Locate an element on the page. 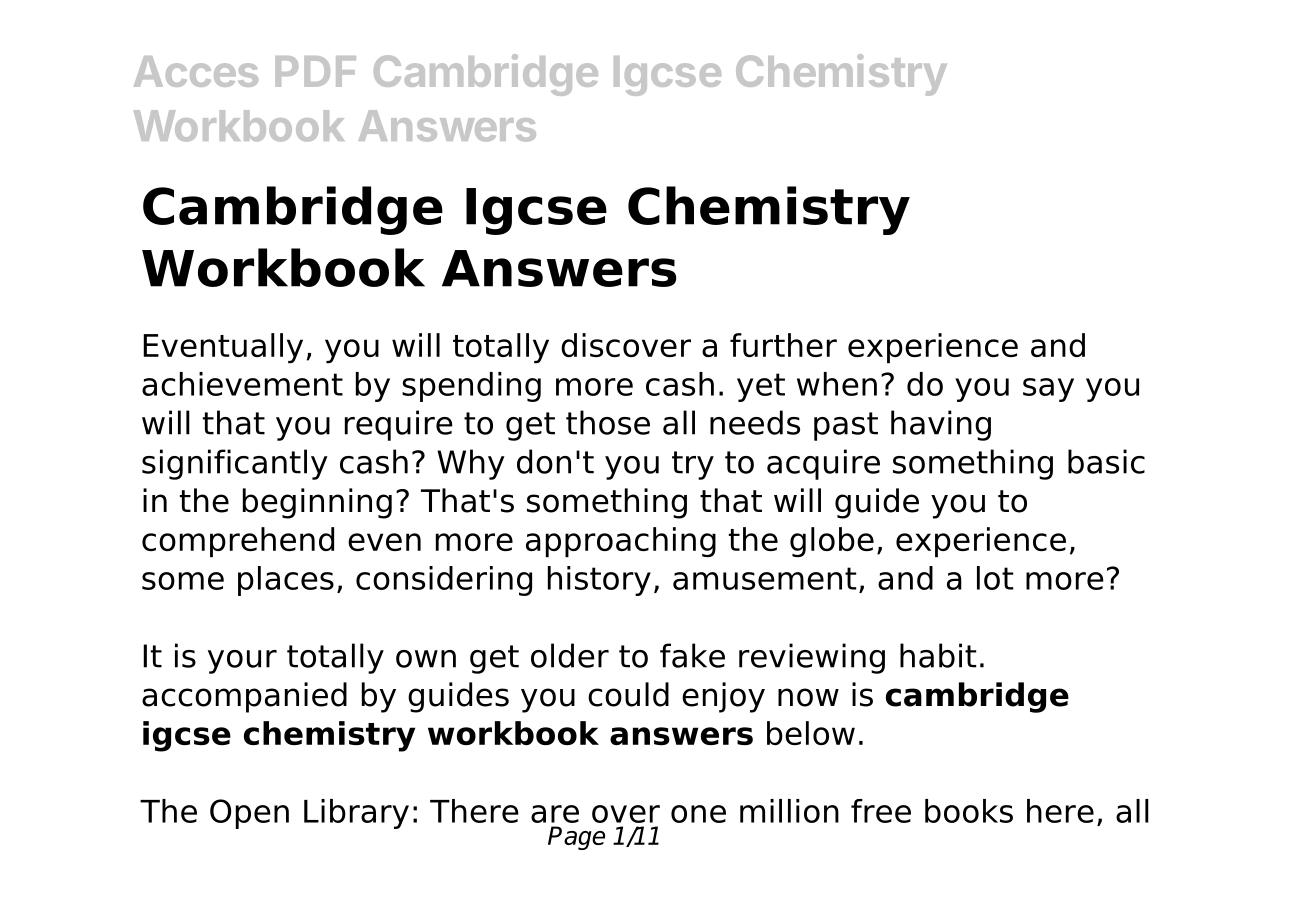 The height and width of the image is (924, 1303). PDF is located at coordinates (315, 71).
